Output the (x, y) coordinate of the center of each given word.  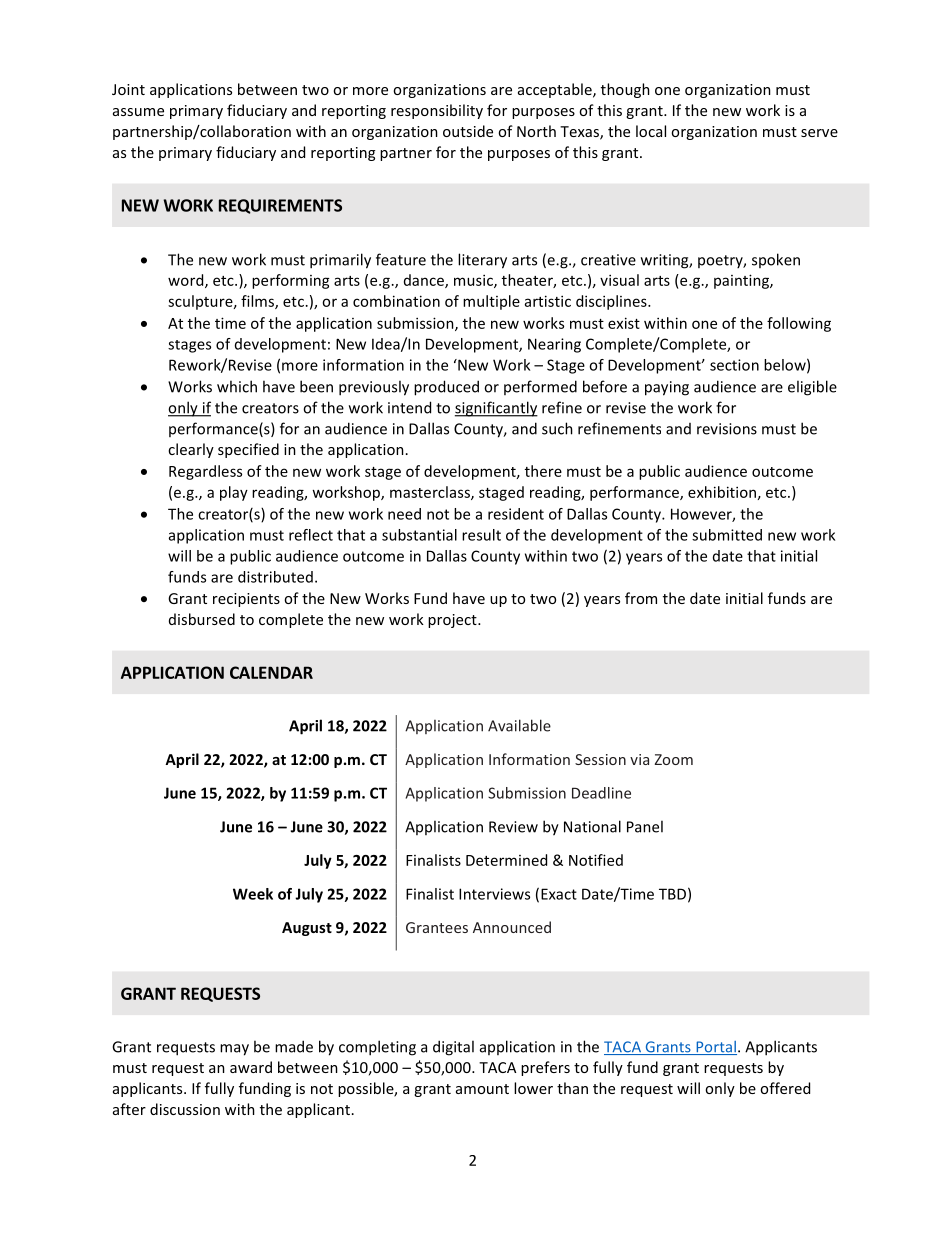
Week (253, 894)
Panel (645, 826)
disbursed (202, 619)
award (251, 1067)
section (734, 365)
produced (446, 388)
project (453, 621)
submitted (727, 535)
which (237, 386)
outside (468, 131)
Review (513, 827)
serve (819, 133)
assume (138, 112)
